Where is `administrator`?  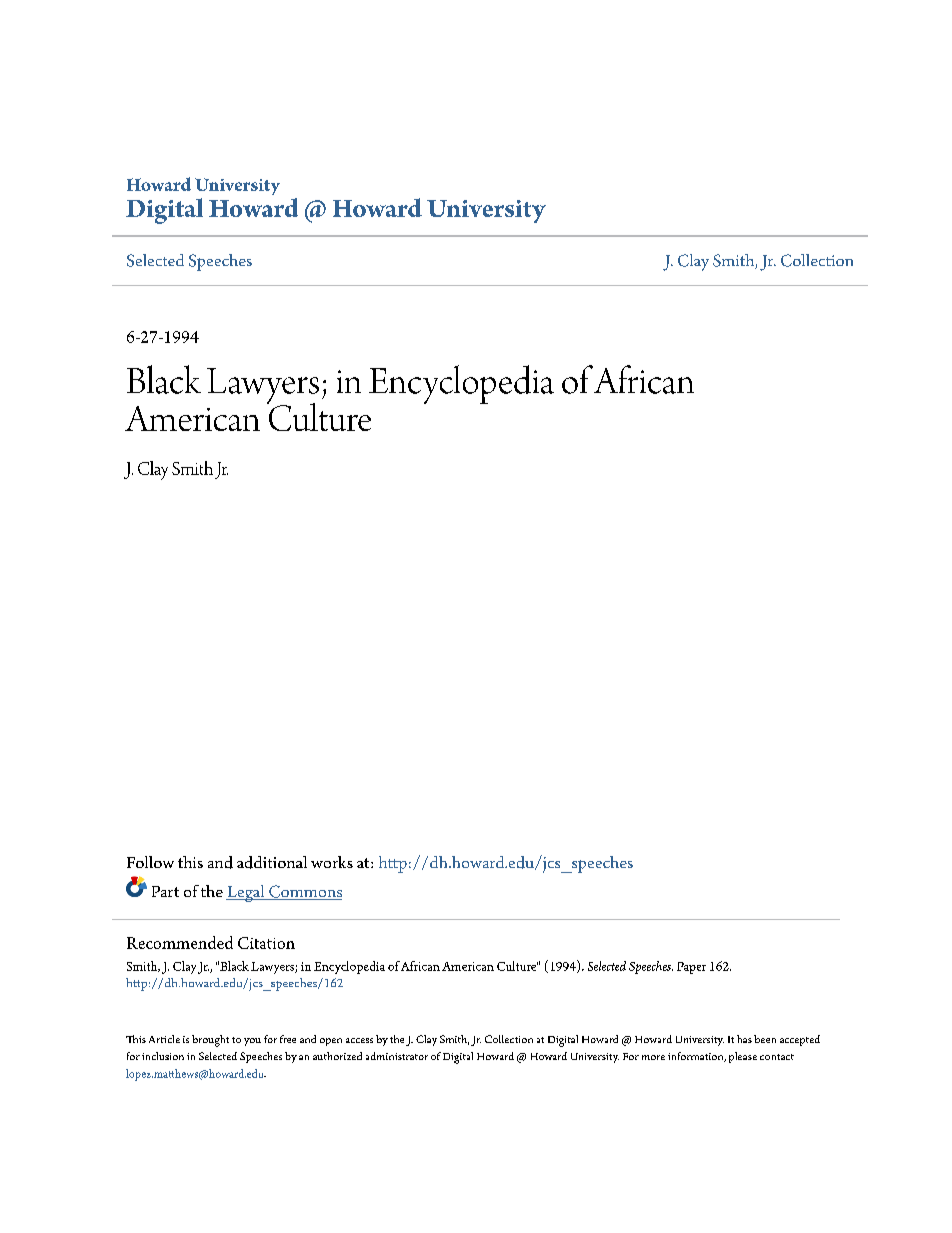
administrator is located at coordinates (397, 1056).
